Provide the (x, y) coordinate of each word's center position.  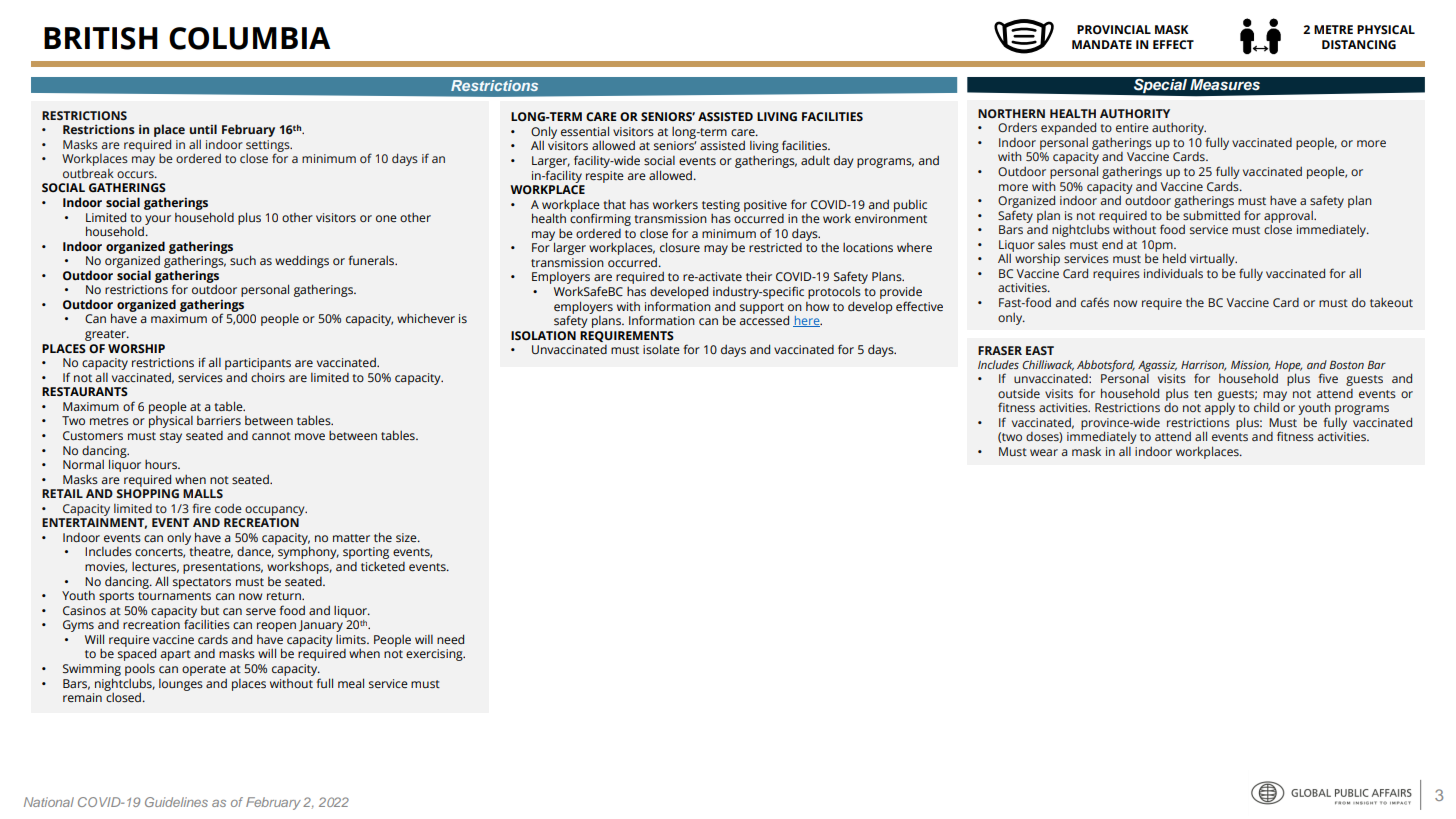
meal (351, 683)
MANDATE (1102, 44)
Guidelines (176, 802)
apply (1220, 408)
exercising (435, 655)
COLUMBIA (249, 38)
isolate (661, 349)
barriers (219, 420)
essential (585, 131)
